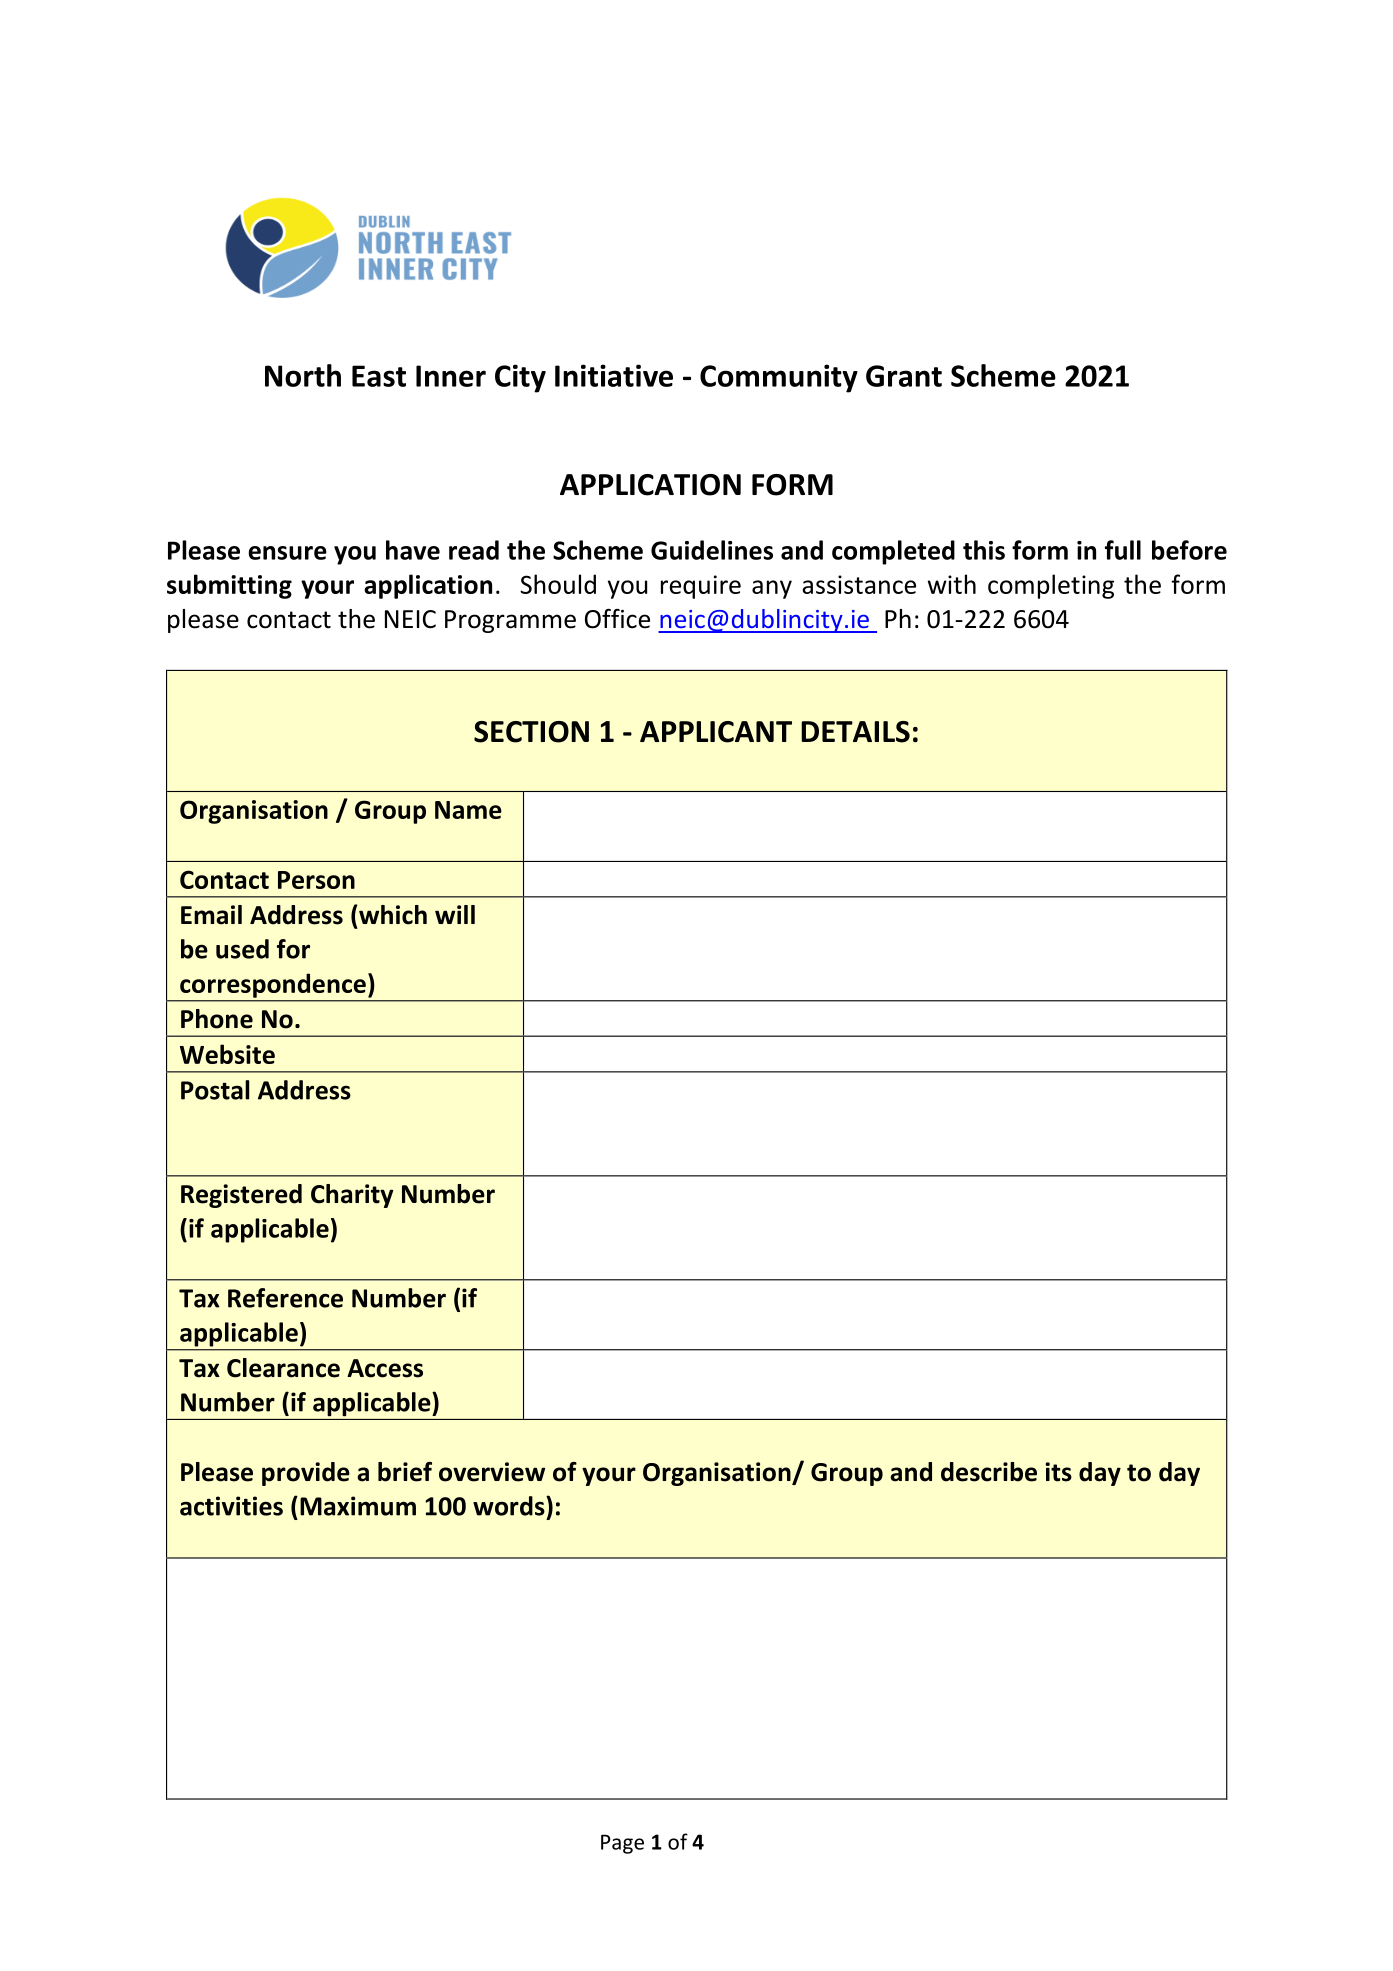 The height and width of the image is (1971, 1393). Describe the element at coordinates (989, 1472) in the image. I see `describe` at that location.
